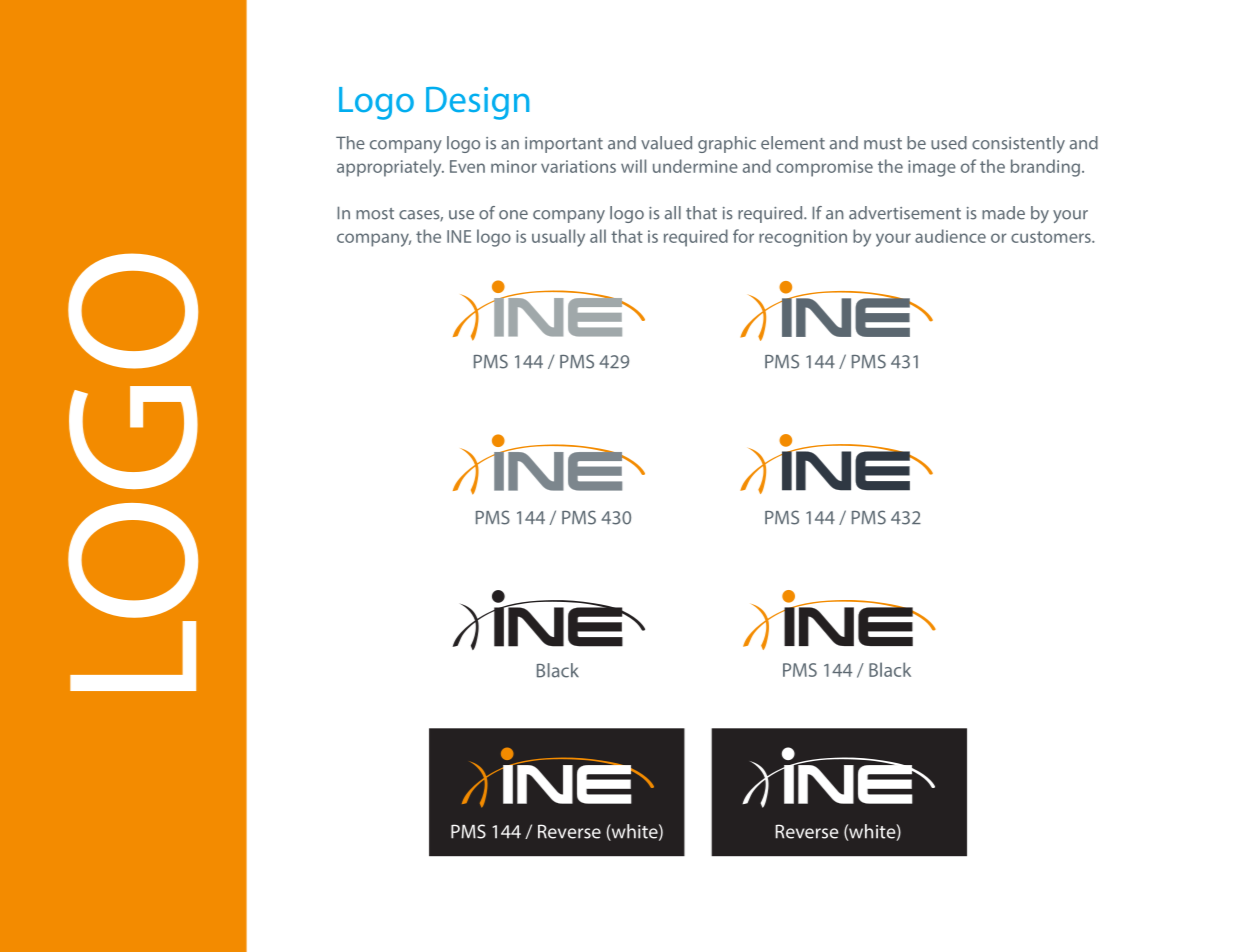  Describe the element at coordinates (727, 144) in the screenshot. I see `graphic` at that location.
